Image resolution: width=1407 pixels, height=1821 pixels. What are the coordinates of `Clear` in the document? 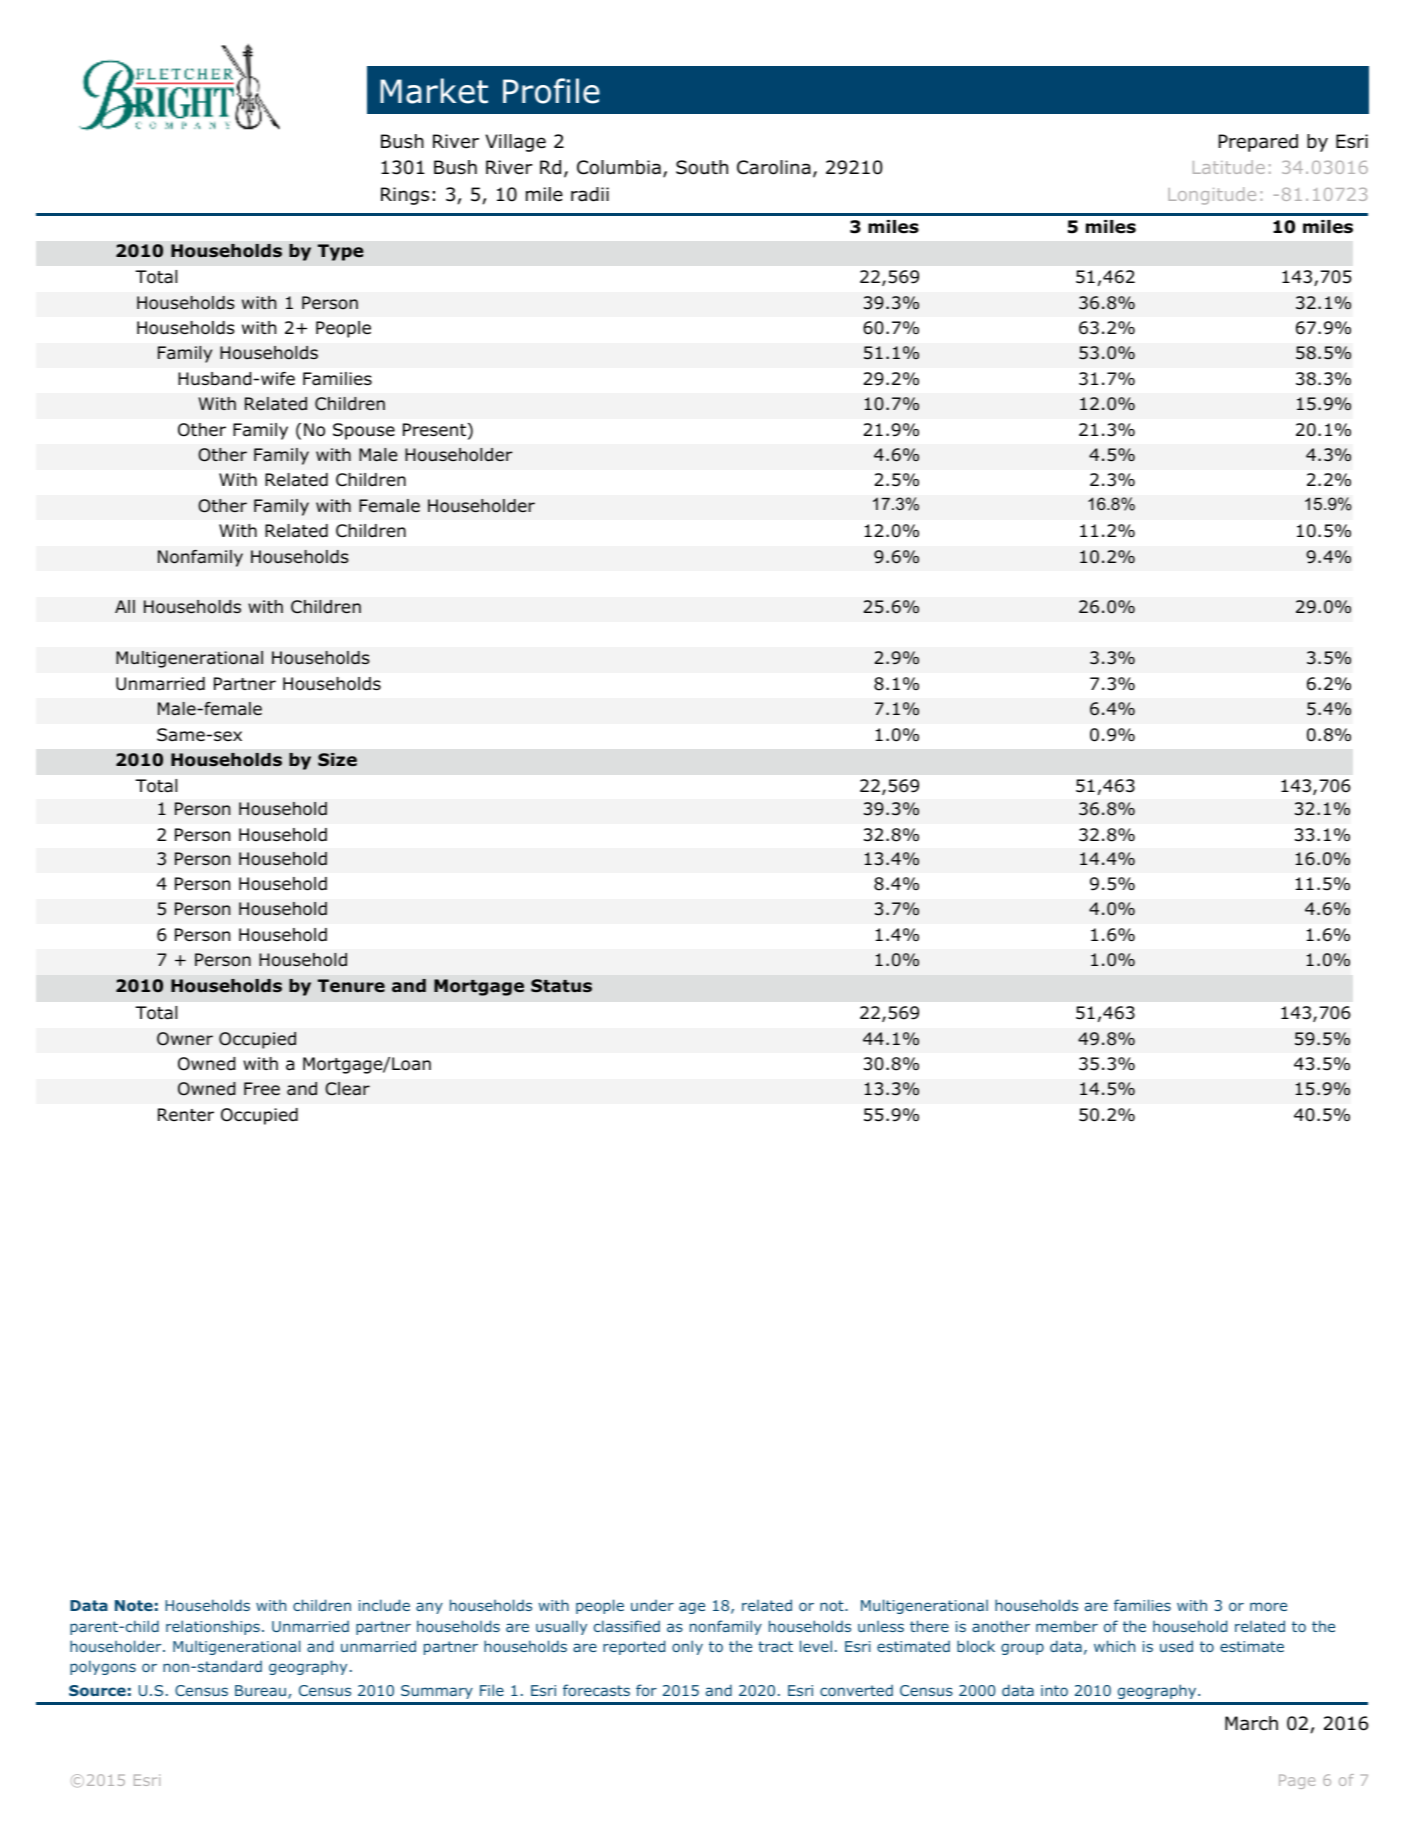 It's located at (347, 1089).
